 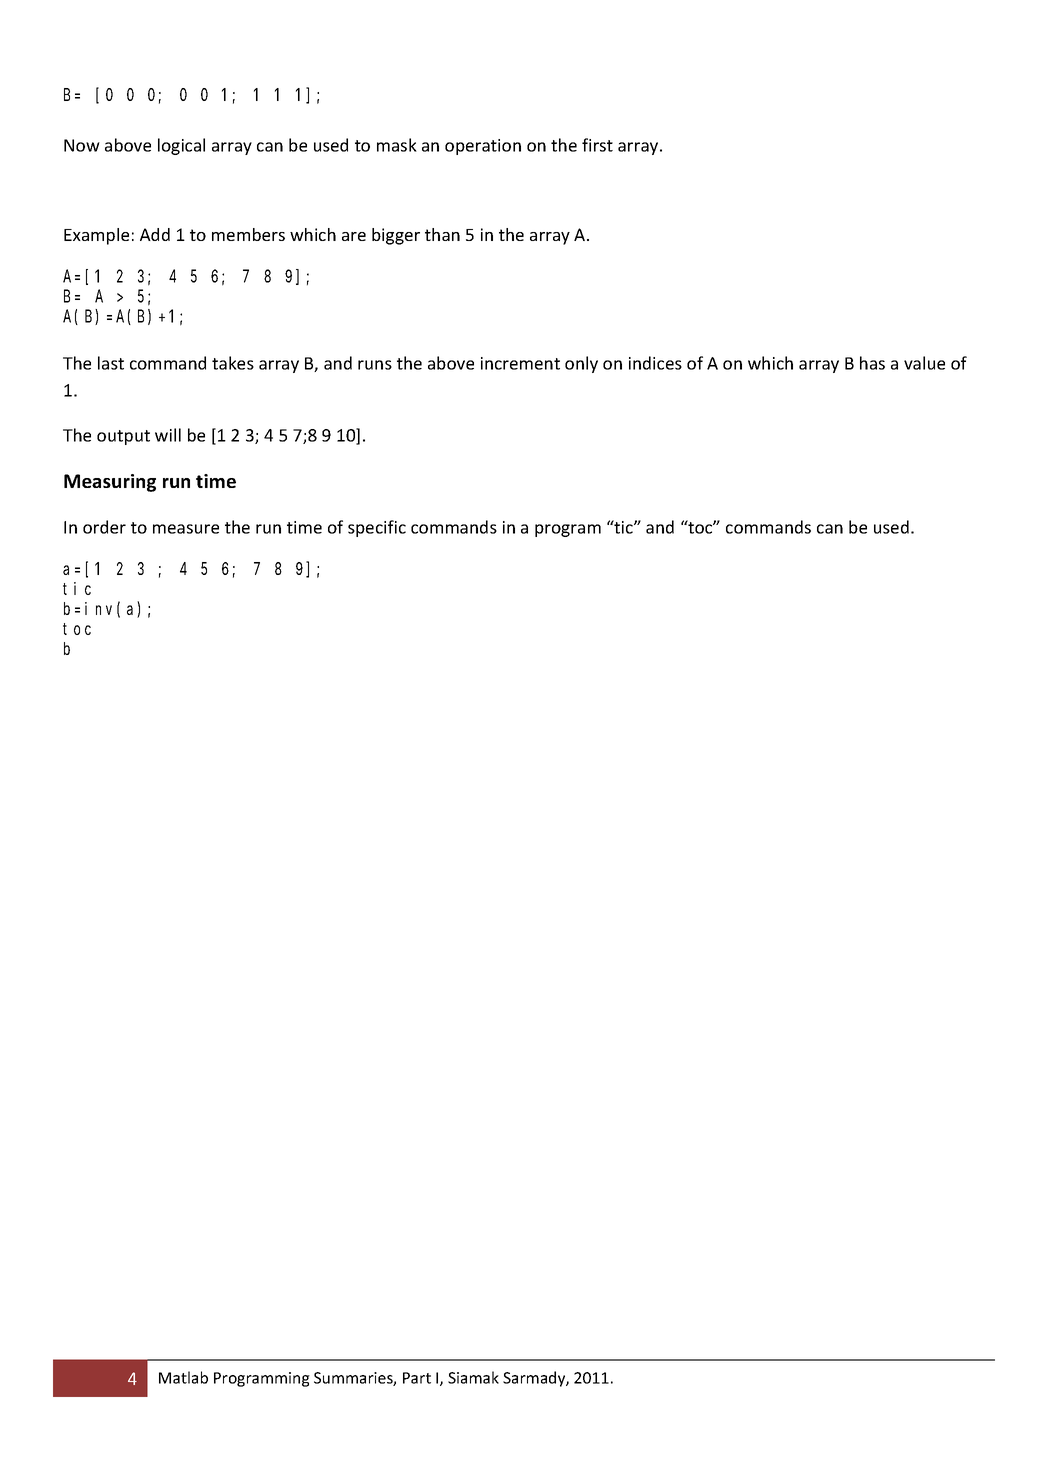 I want to click on value, so click(x=924, y=363).
